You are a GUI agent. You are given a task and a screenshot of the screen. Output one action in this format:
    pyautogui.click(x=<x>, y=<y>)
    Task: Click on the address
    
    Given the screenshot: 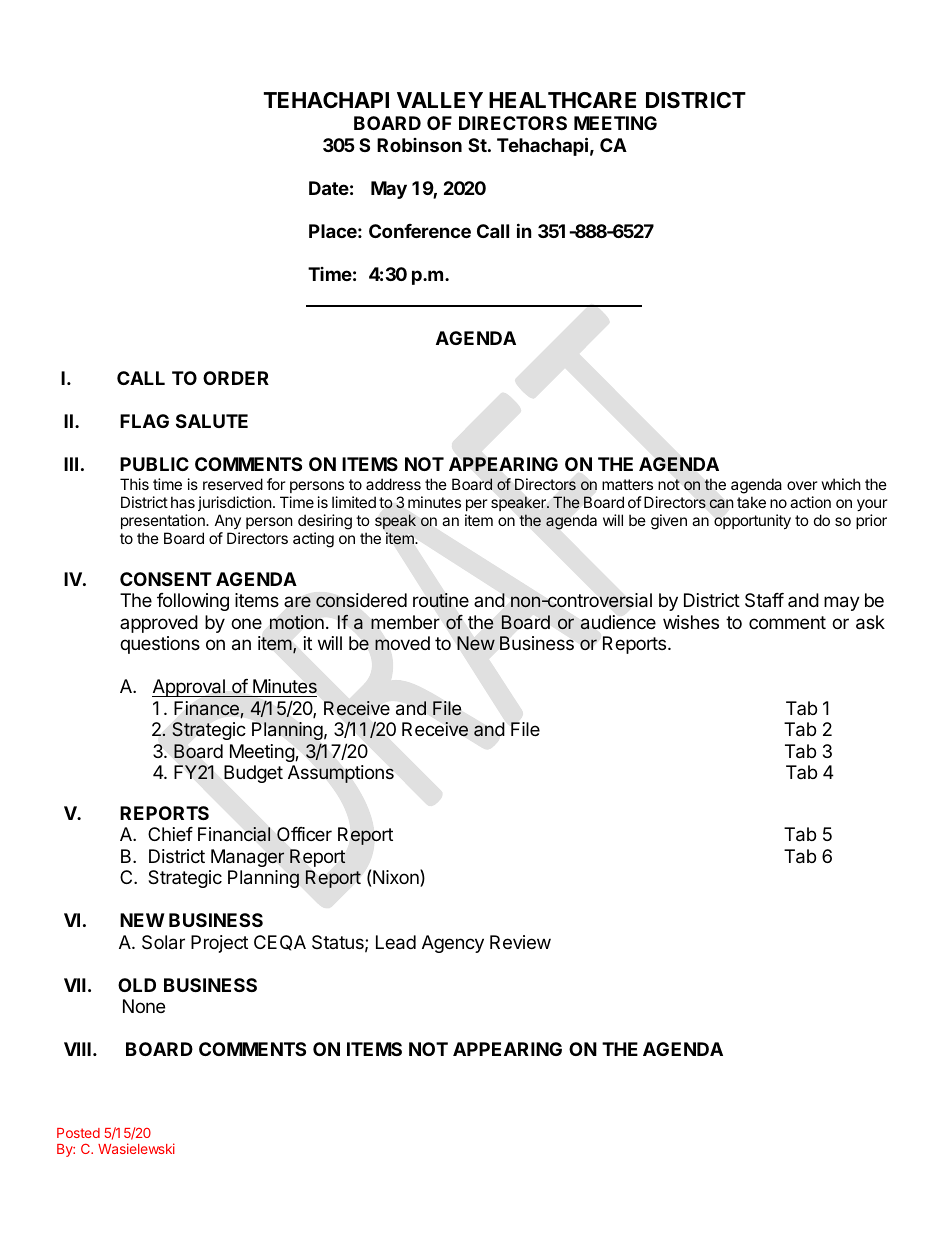 What is the action you would take?
    pyautogui.click(x=393, y=484)
